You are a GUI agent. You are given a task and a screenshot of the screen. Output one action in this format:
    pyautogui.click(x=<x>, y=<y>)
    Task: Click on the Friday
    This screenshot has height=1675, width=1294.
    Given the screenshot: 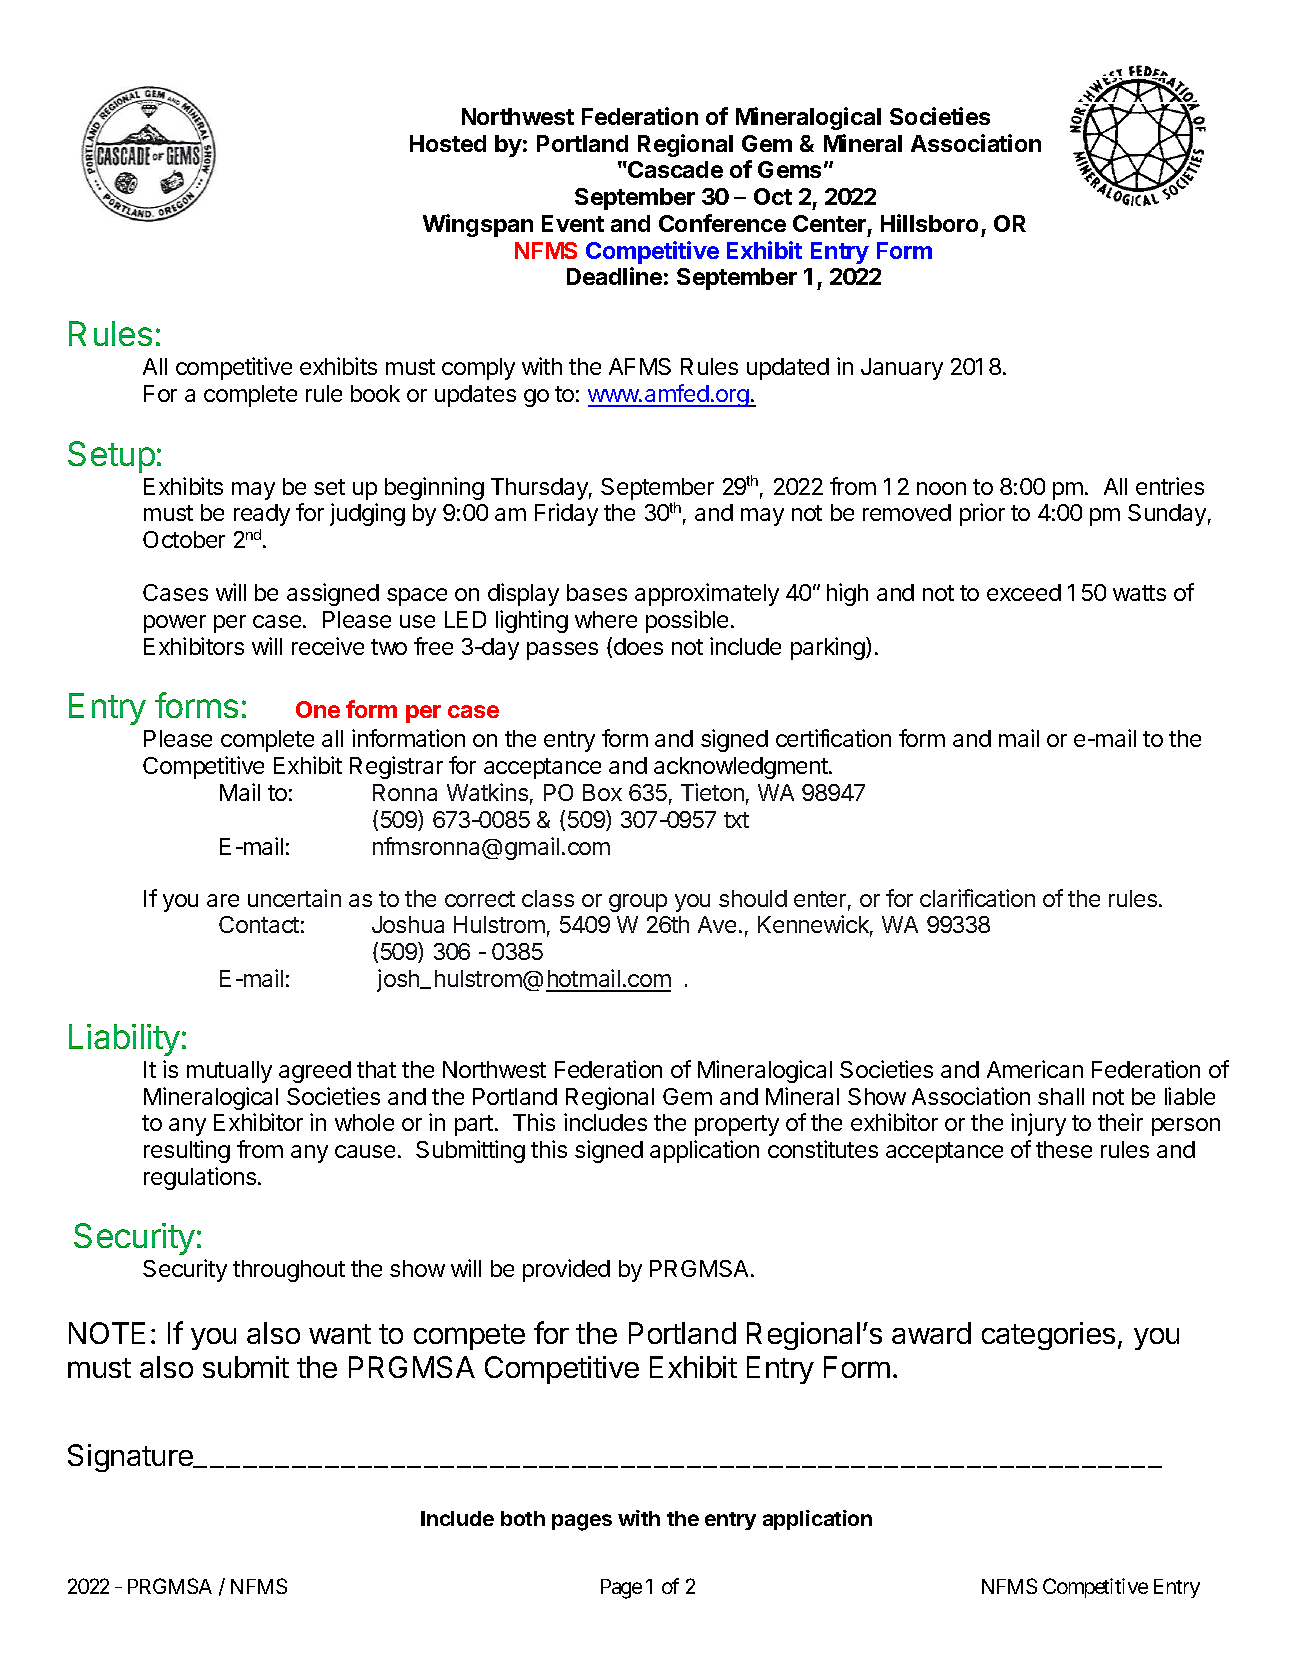 What is the action you would take?
    pyautogui.click(x=566, y=514)
